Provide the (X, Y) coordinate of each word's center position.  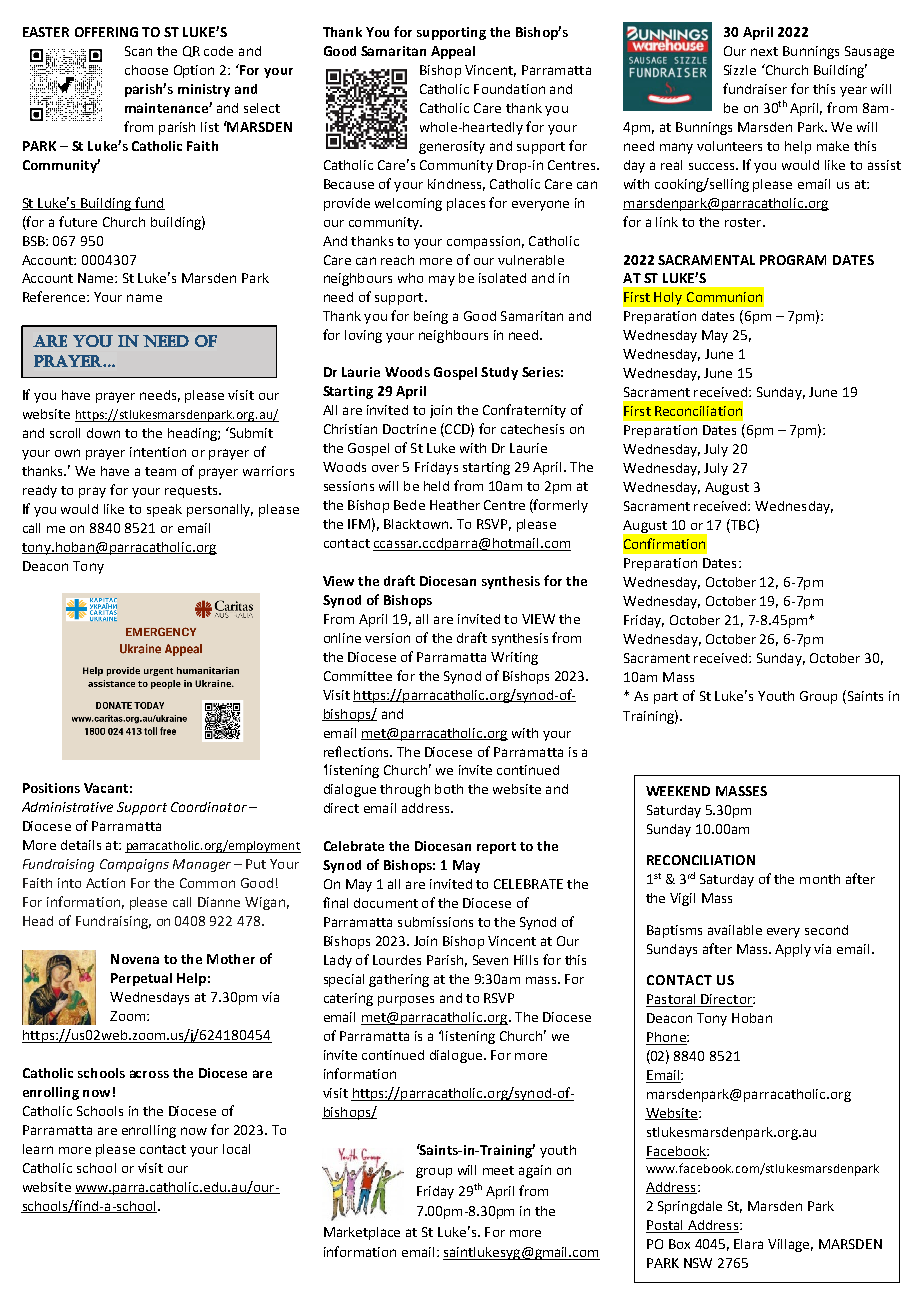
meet (498, 1170)
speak (164, 510)
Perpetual (141, 979)
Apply (793, 950)
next (764, 51)
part (666, 698)
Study (499, 373)
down (103, 433)
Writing (514, 658)
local (236, 1149)
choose (146, 70)
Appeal (453, 52)
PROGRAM (793, 260)
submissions (435, 922)
